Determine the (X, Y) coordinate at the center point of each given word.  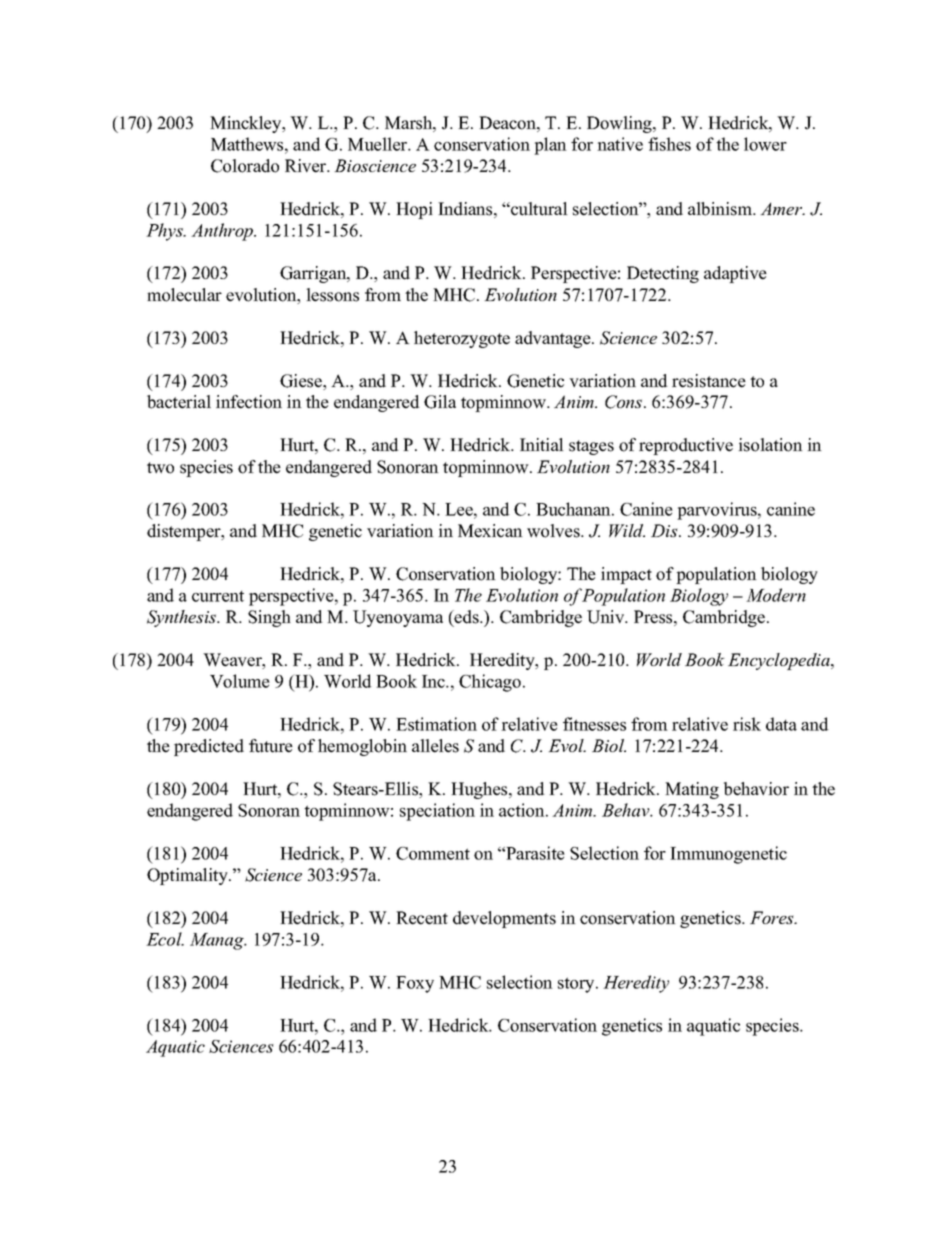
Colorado (245, 166)
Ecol (165, 939)
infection (249, 402)
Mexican (490, 531)
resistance (709, 381)
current (218, 596)
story (577, 985)
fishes (669, 144)
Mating (692, 790)
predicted (209, 747)
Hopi (414, 210)
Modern (776, 595)
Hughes (480, 790)
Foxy (415, 984)
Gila (440, 402)
